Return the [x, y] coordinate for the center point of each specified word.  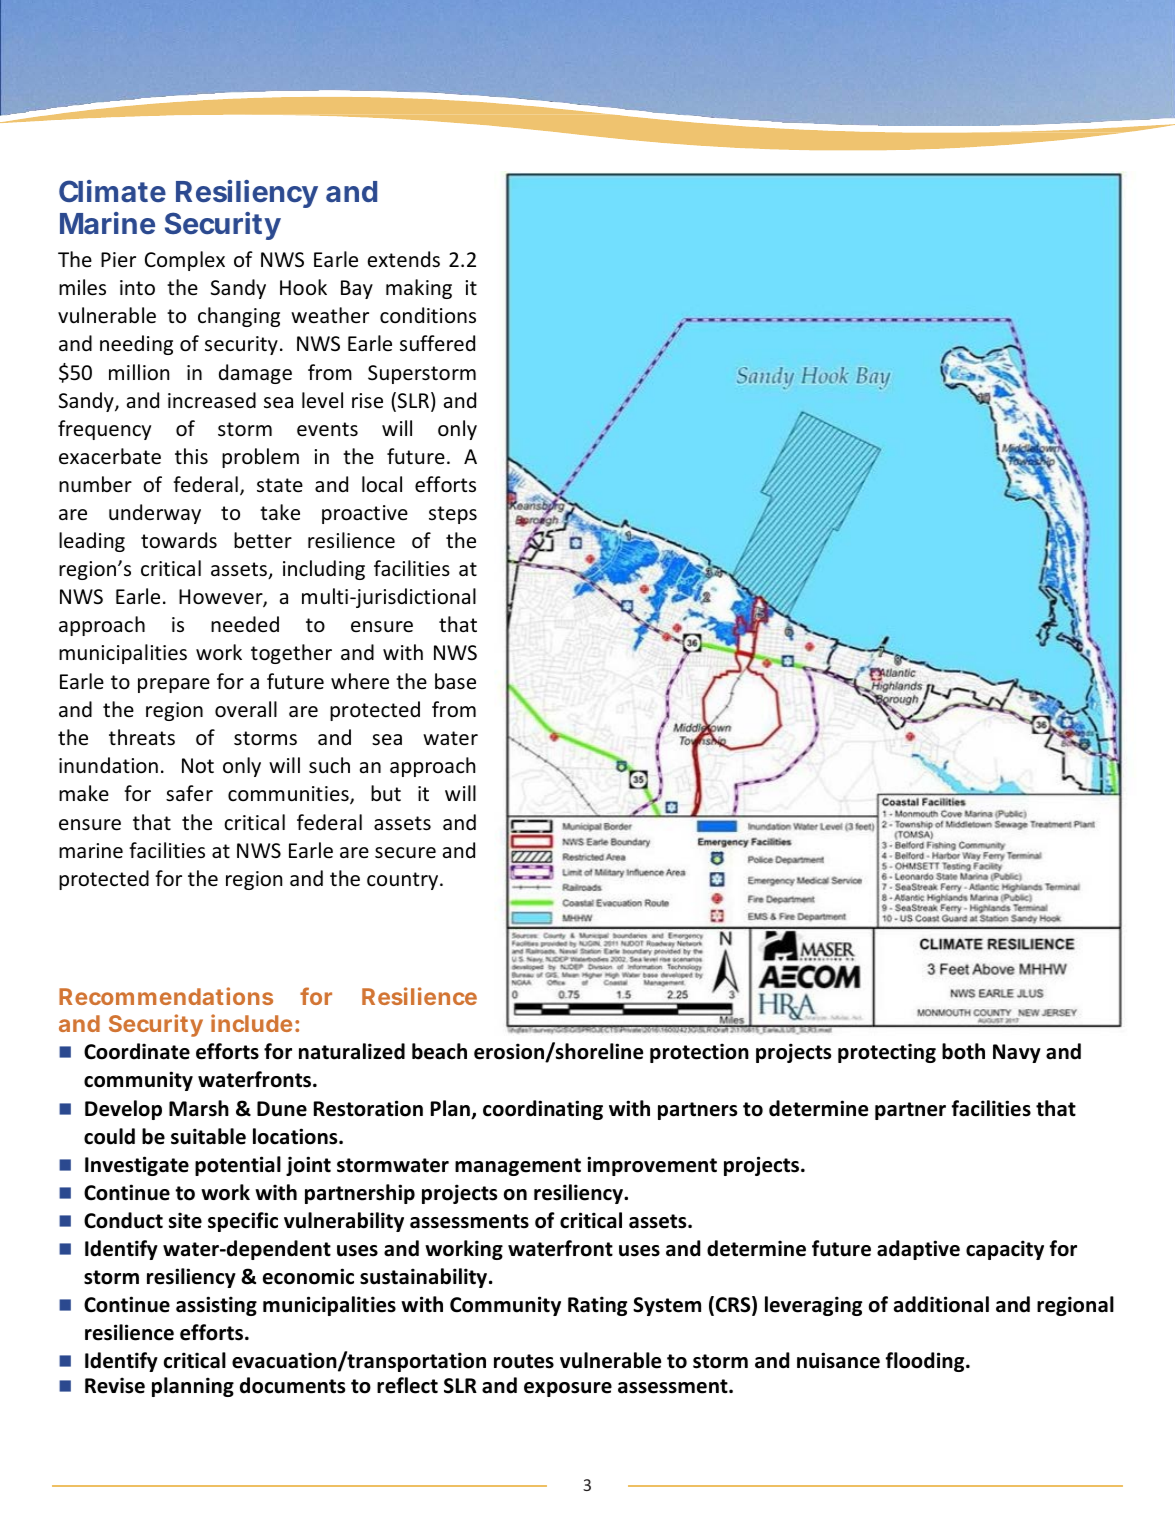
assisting [216, 1306]
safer [189, 793]
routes [524, 1361]
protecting [887, 1053]
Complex [185, 261]
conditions [428, 315]
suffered [437, 343]
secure [405, 853]
